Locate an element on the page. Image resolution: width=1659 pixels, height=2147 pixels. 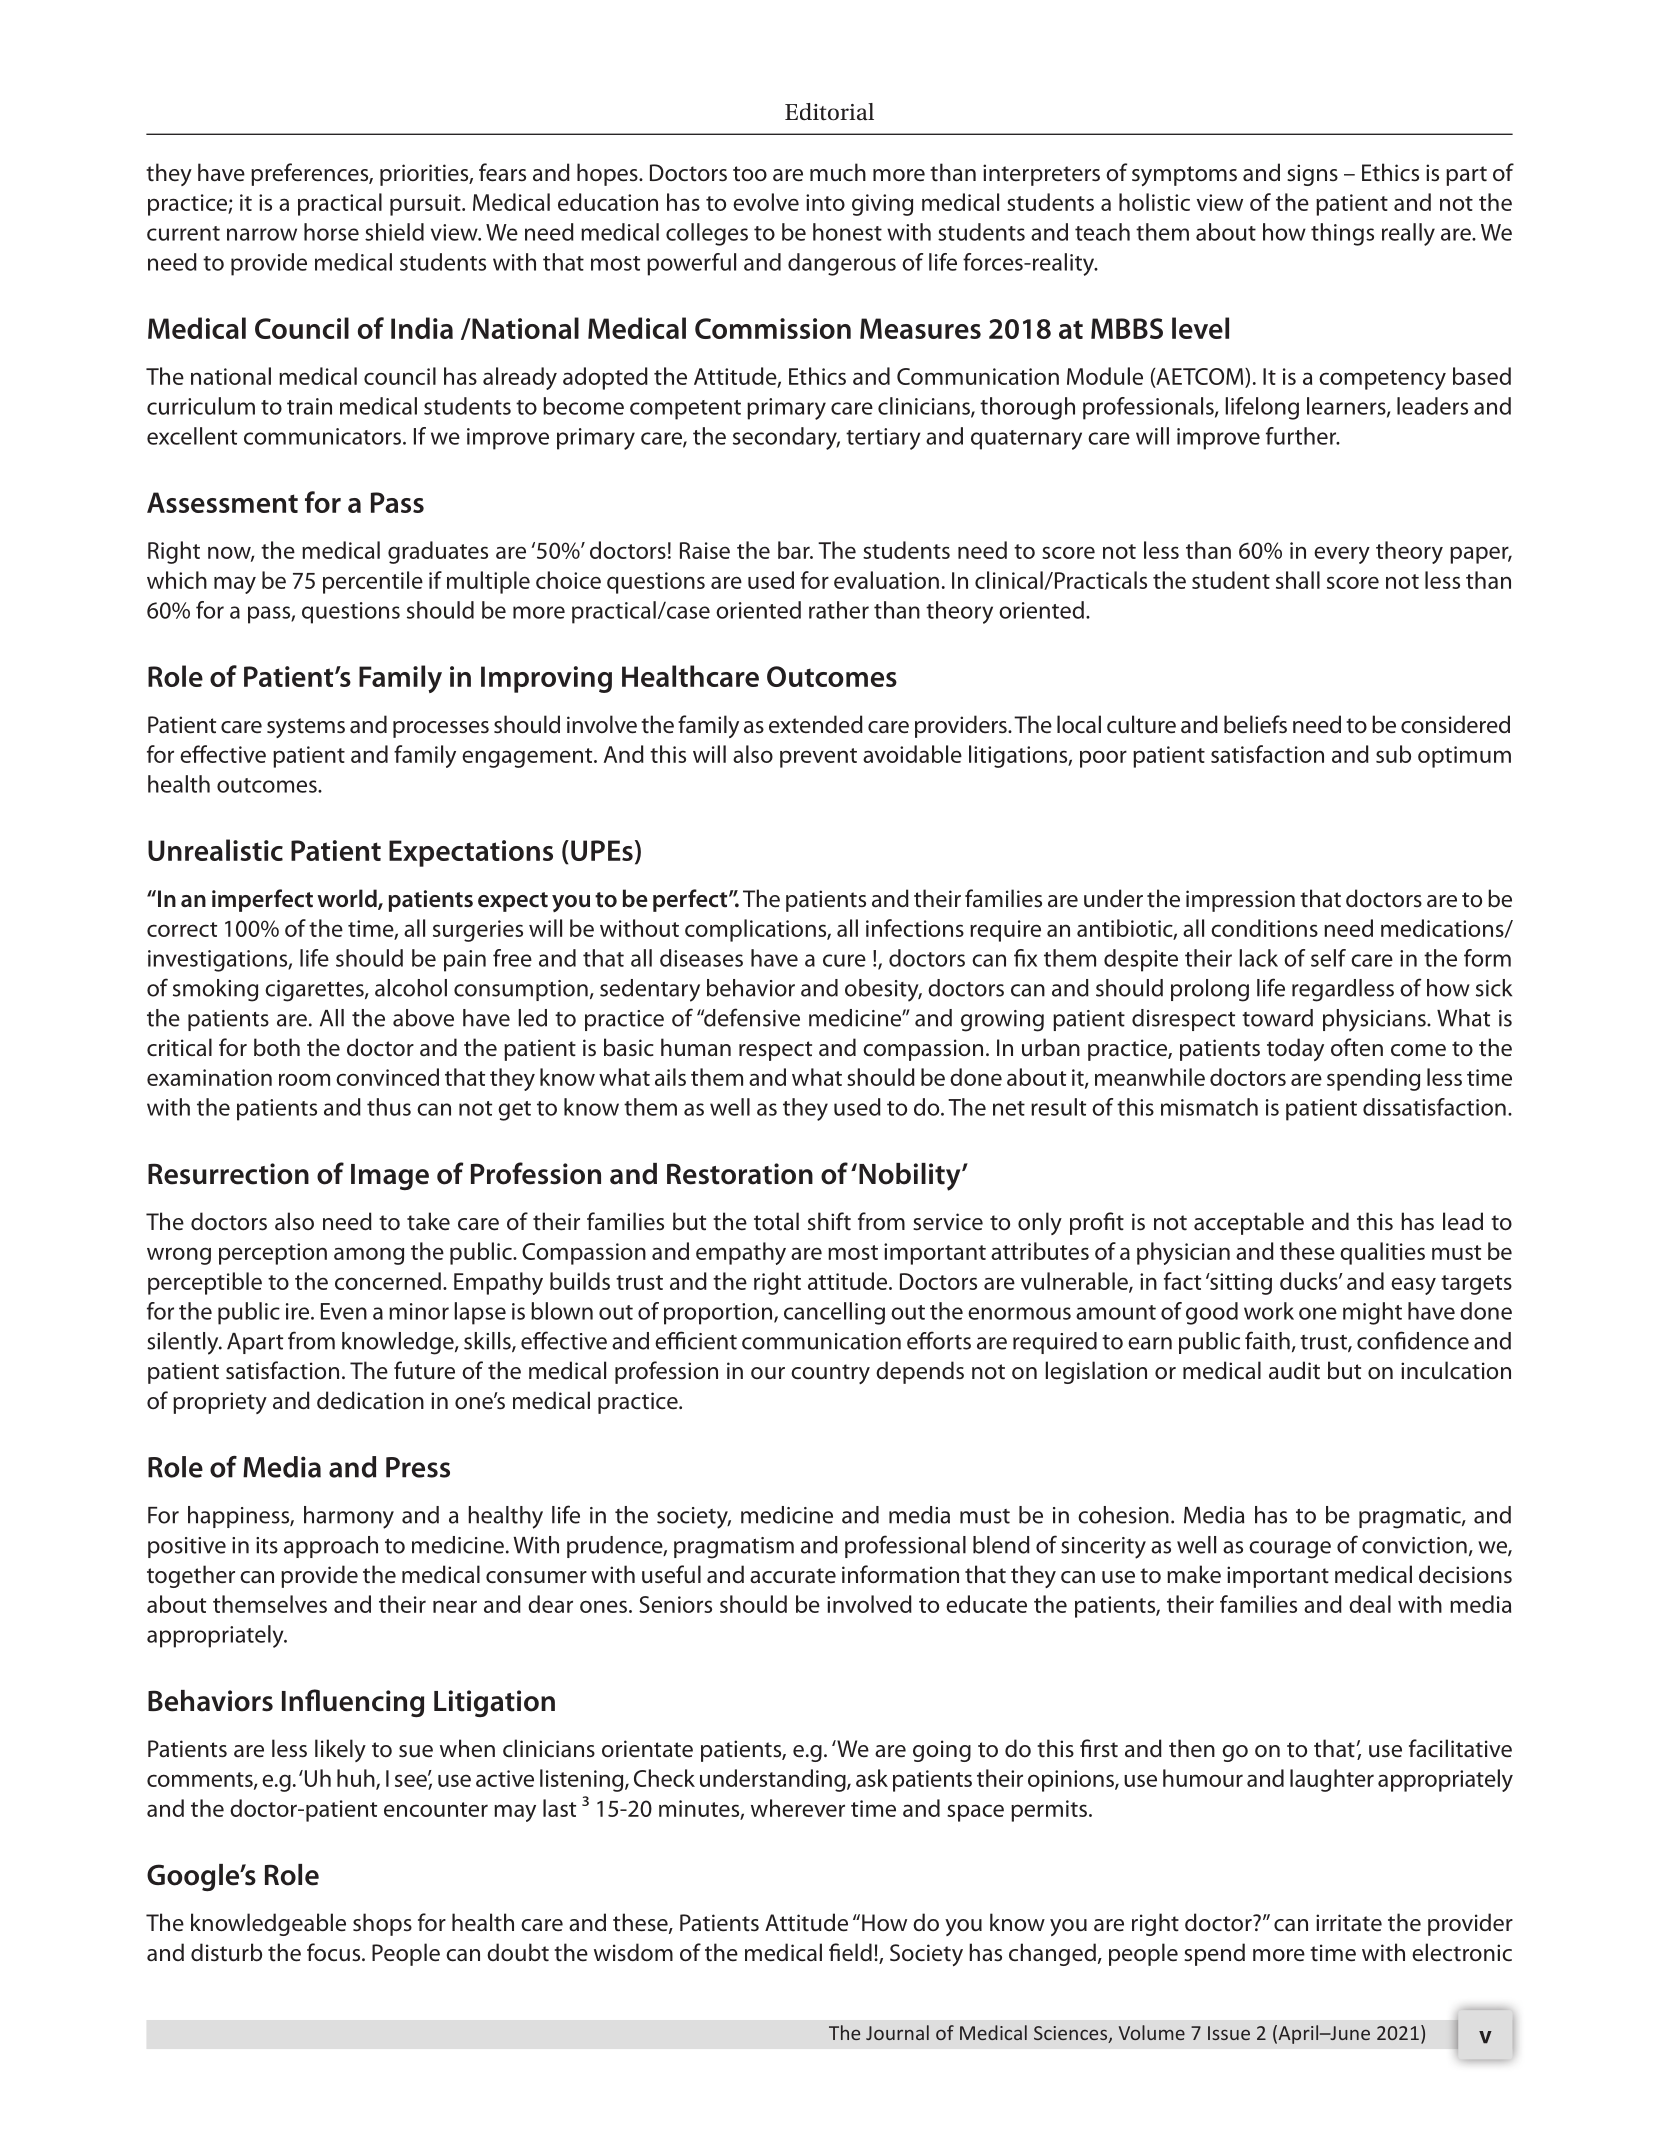
horse is located at coordinates (331, 232).
